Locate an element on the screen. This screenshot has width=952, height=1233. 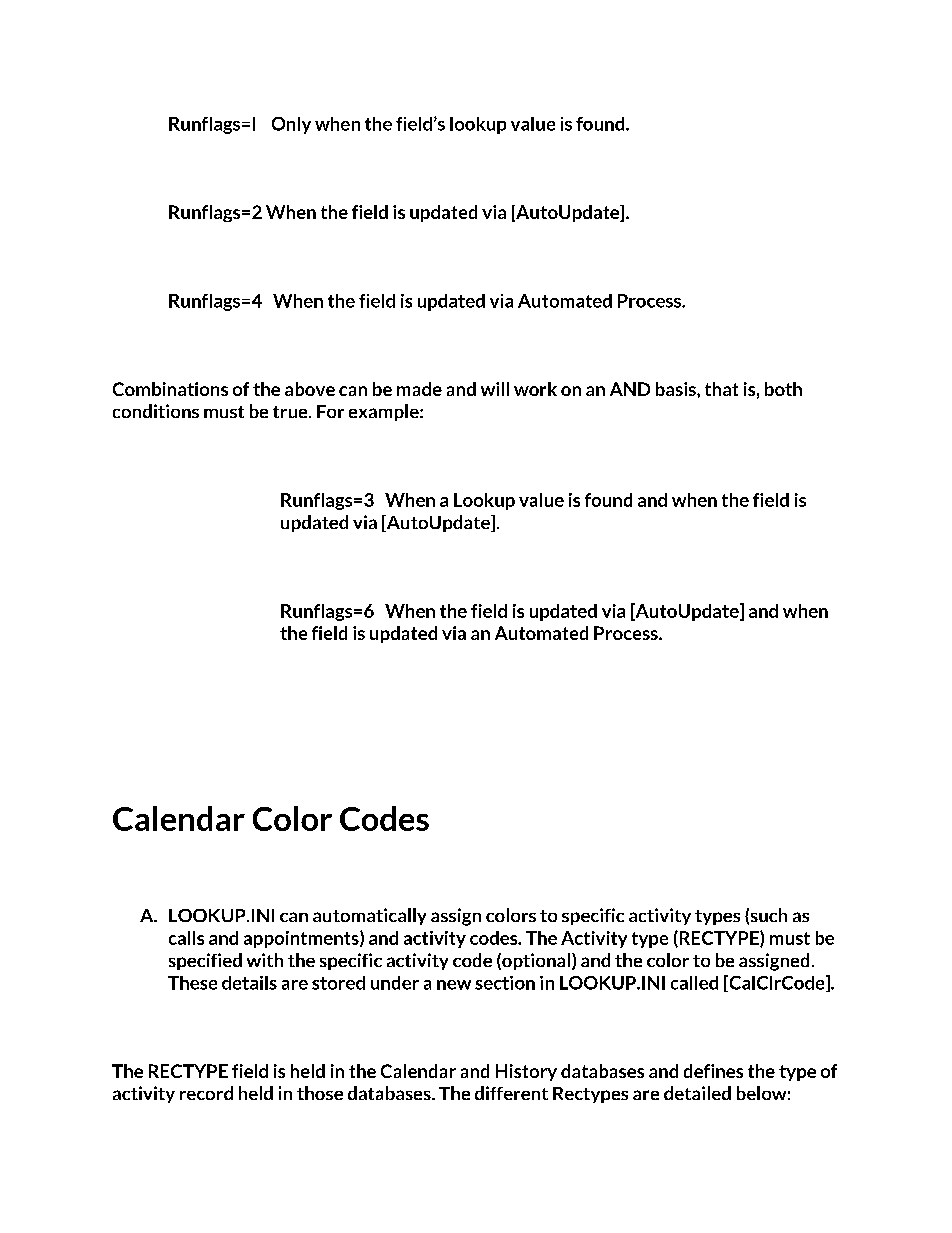
will is located at coordinates (495, 389).
